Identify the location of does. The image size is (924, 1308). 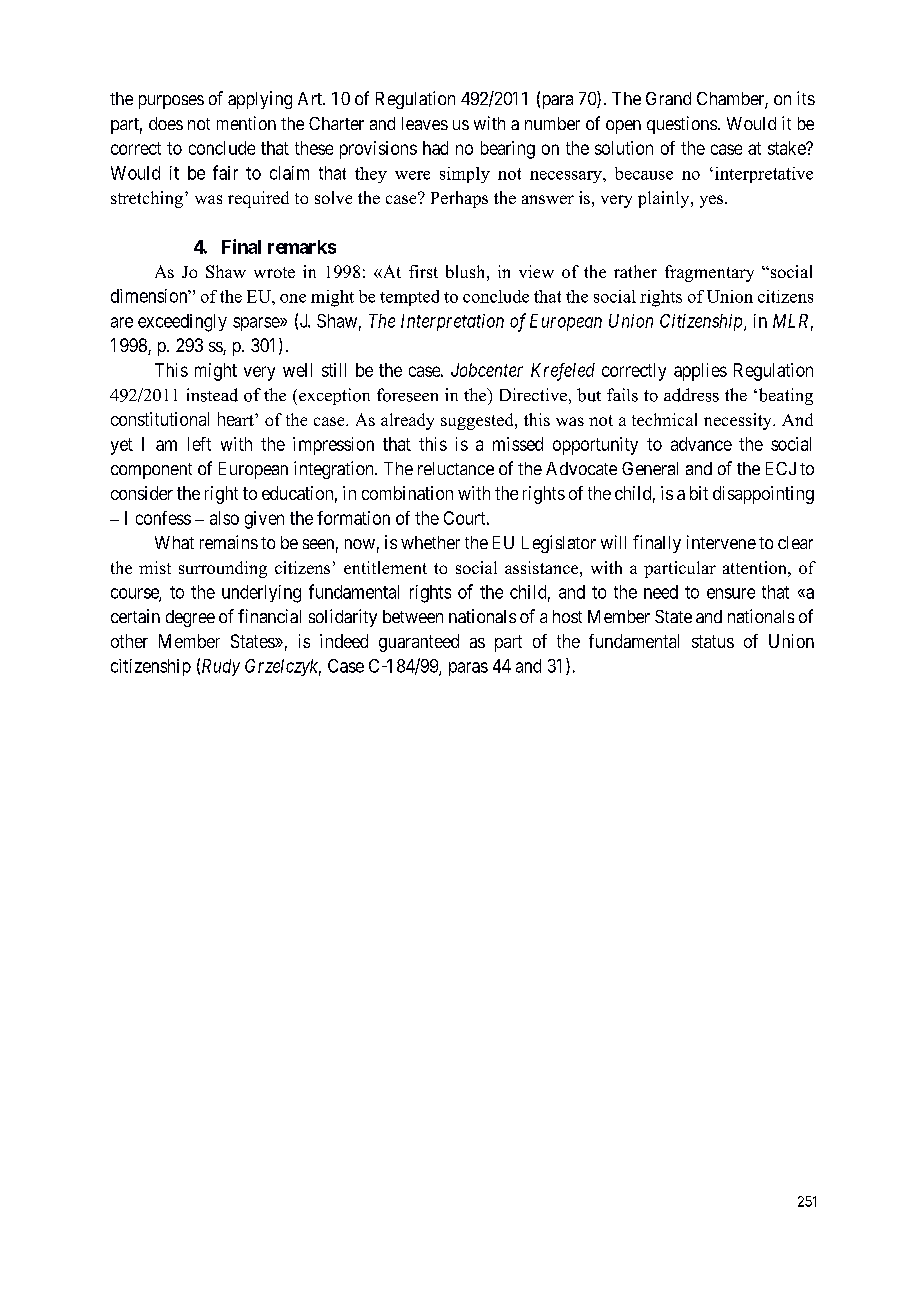
(166, 123).
